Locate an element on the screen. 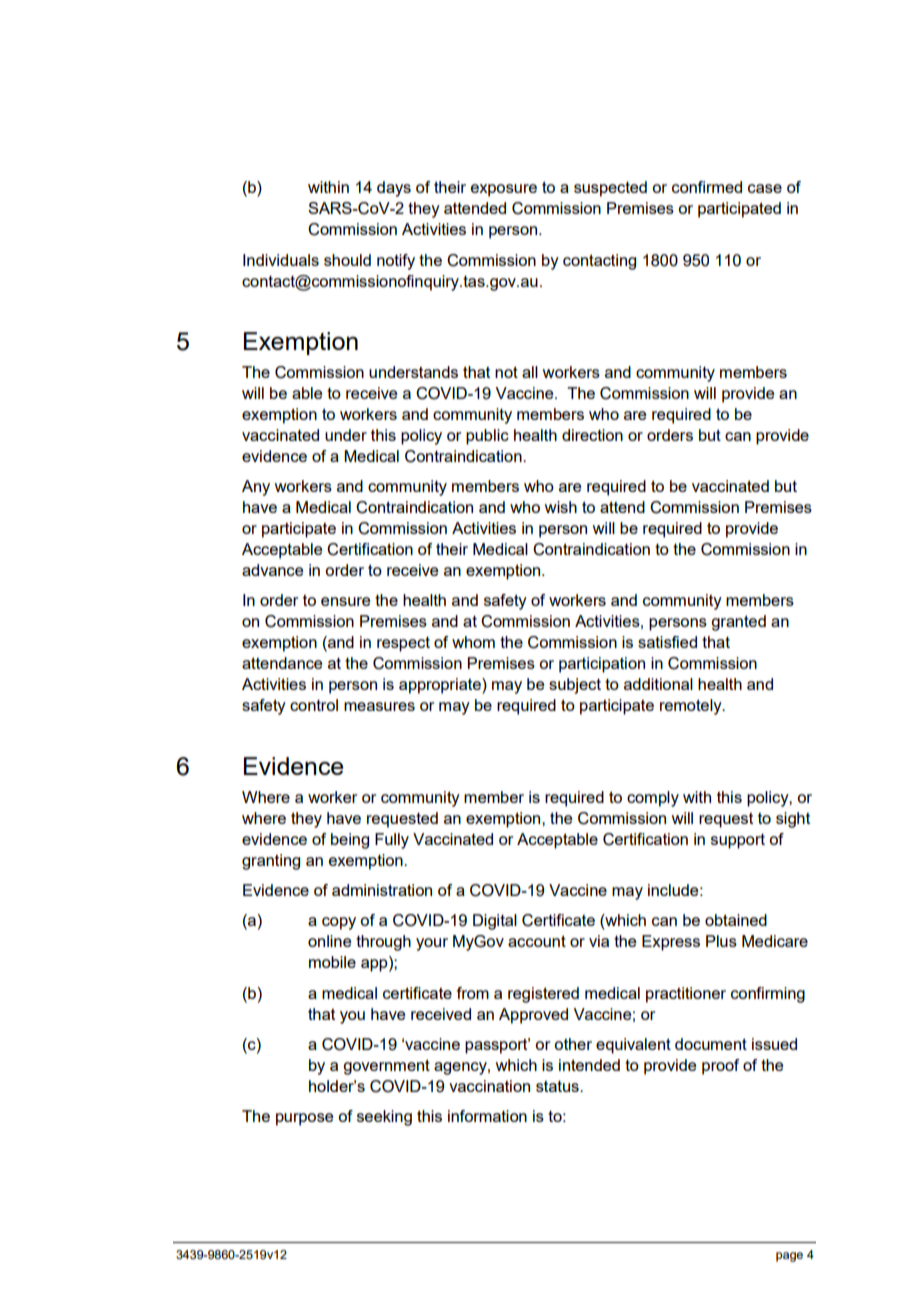 Image resolution: width=924 pixels, height=1308 pixels. page is located at coordinates (789, 1257).
